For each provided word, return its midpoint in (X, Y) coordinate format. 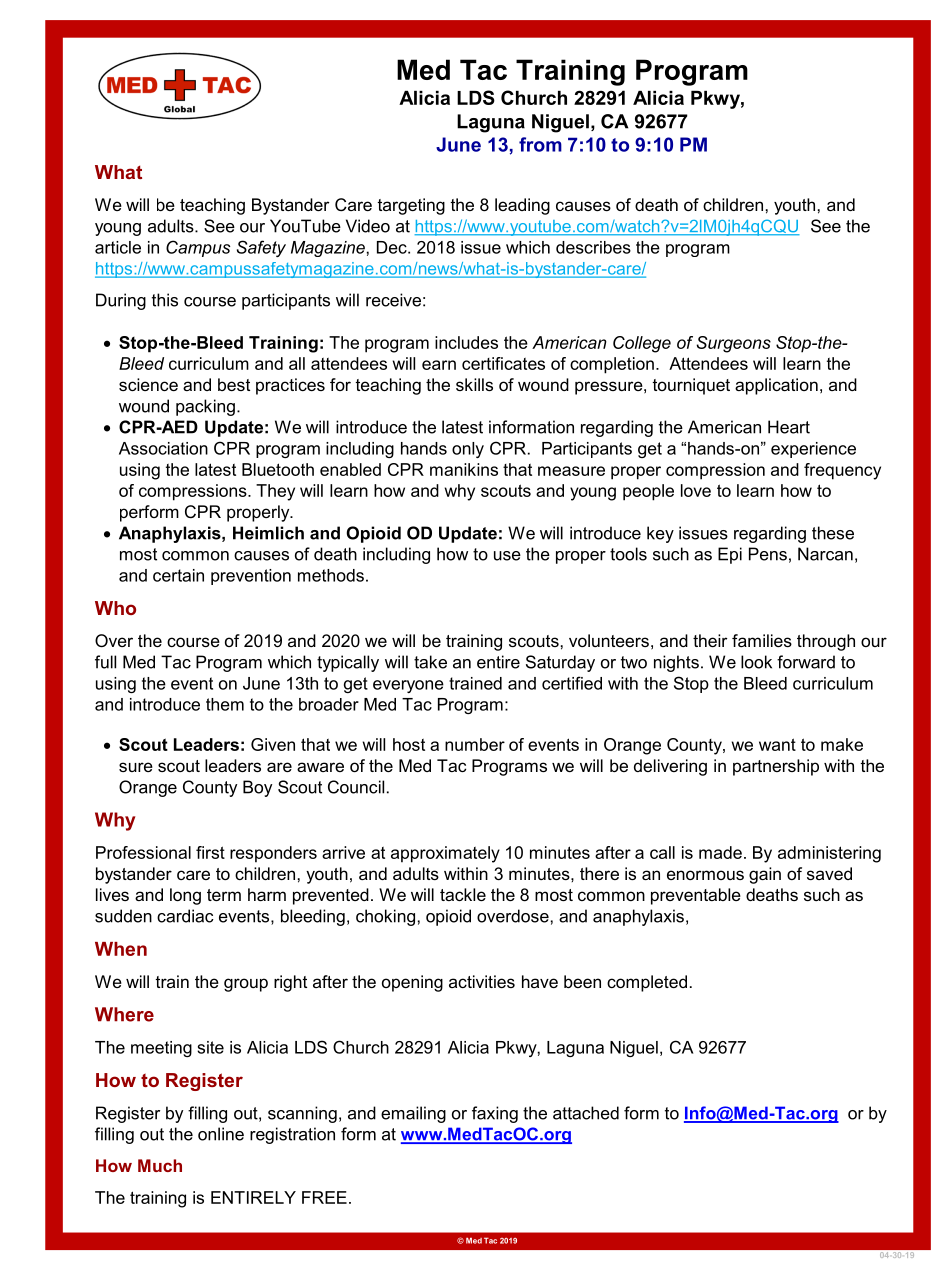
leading (522, 206)
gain (765, 875)
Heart (789, 427)
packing (205, 407)
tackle (463, 894)
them (225, 704)
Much (160, 1165)
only (468, 450)
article (118, 247)
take (430, 662)
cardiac (185, 916)
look (756, 662)
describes (593, 247)
